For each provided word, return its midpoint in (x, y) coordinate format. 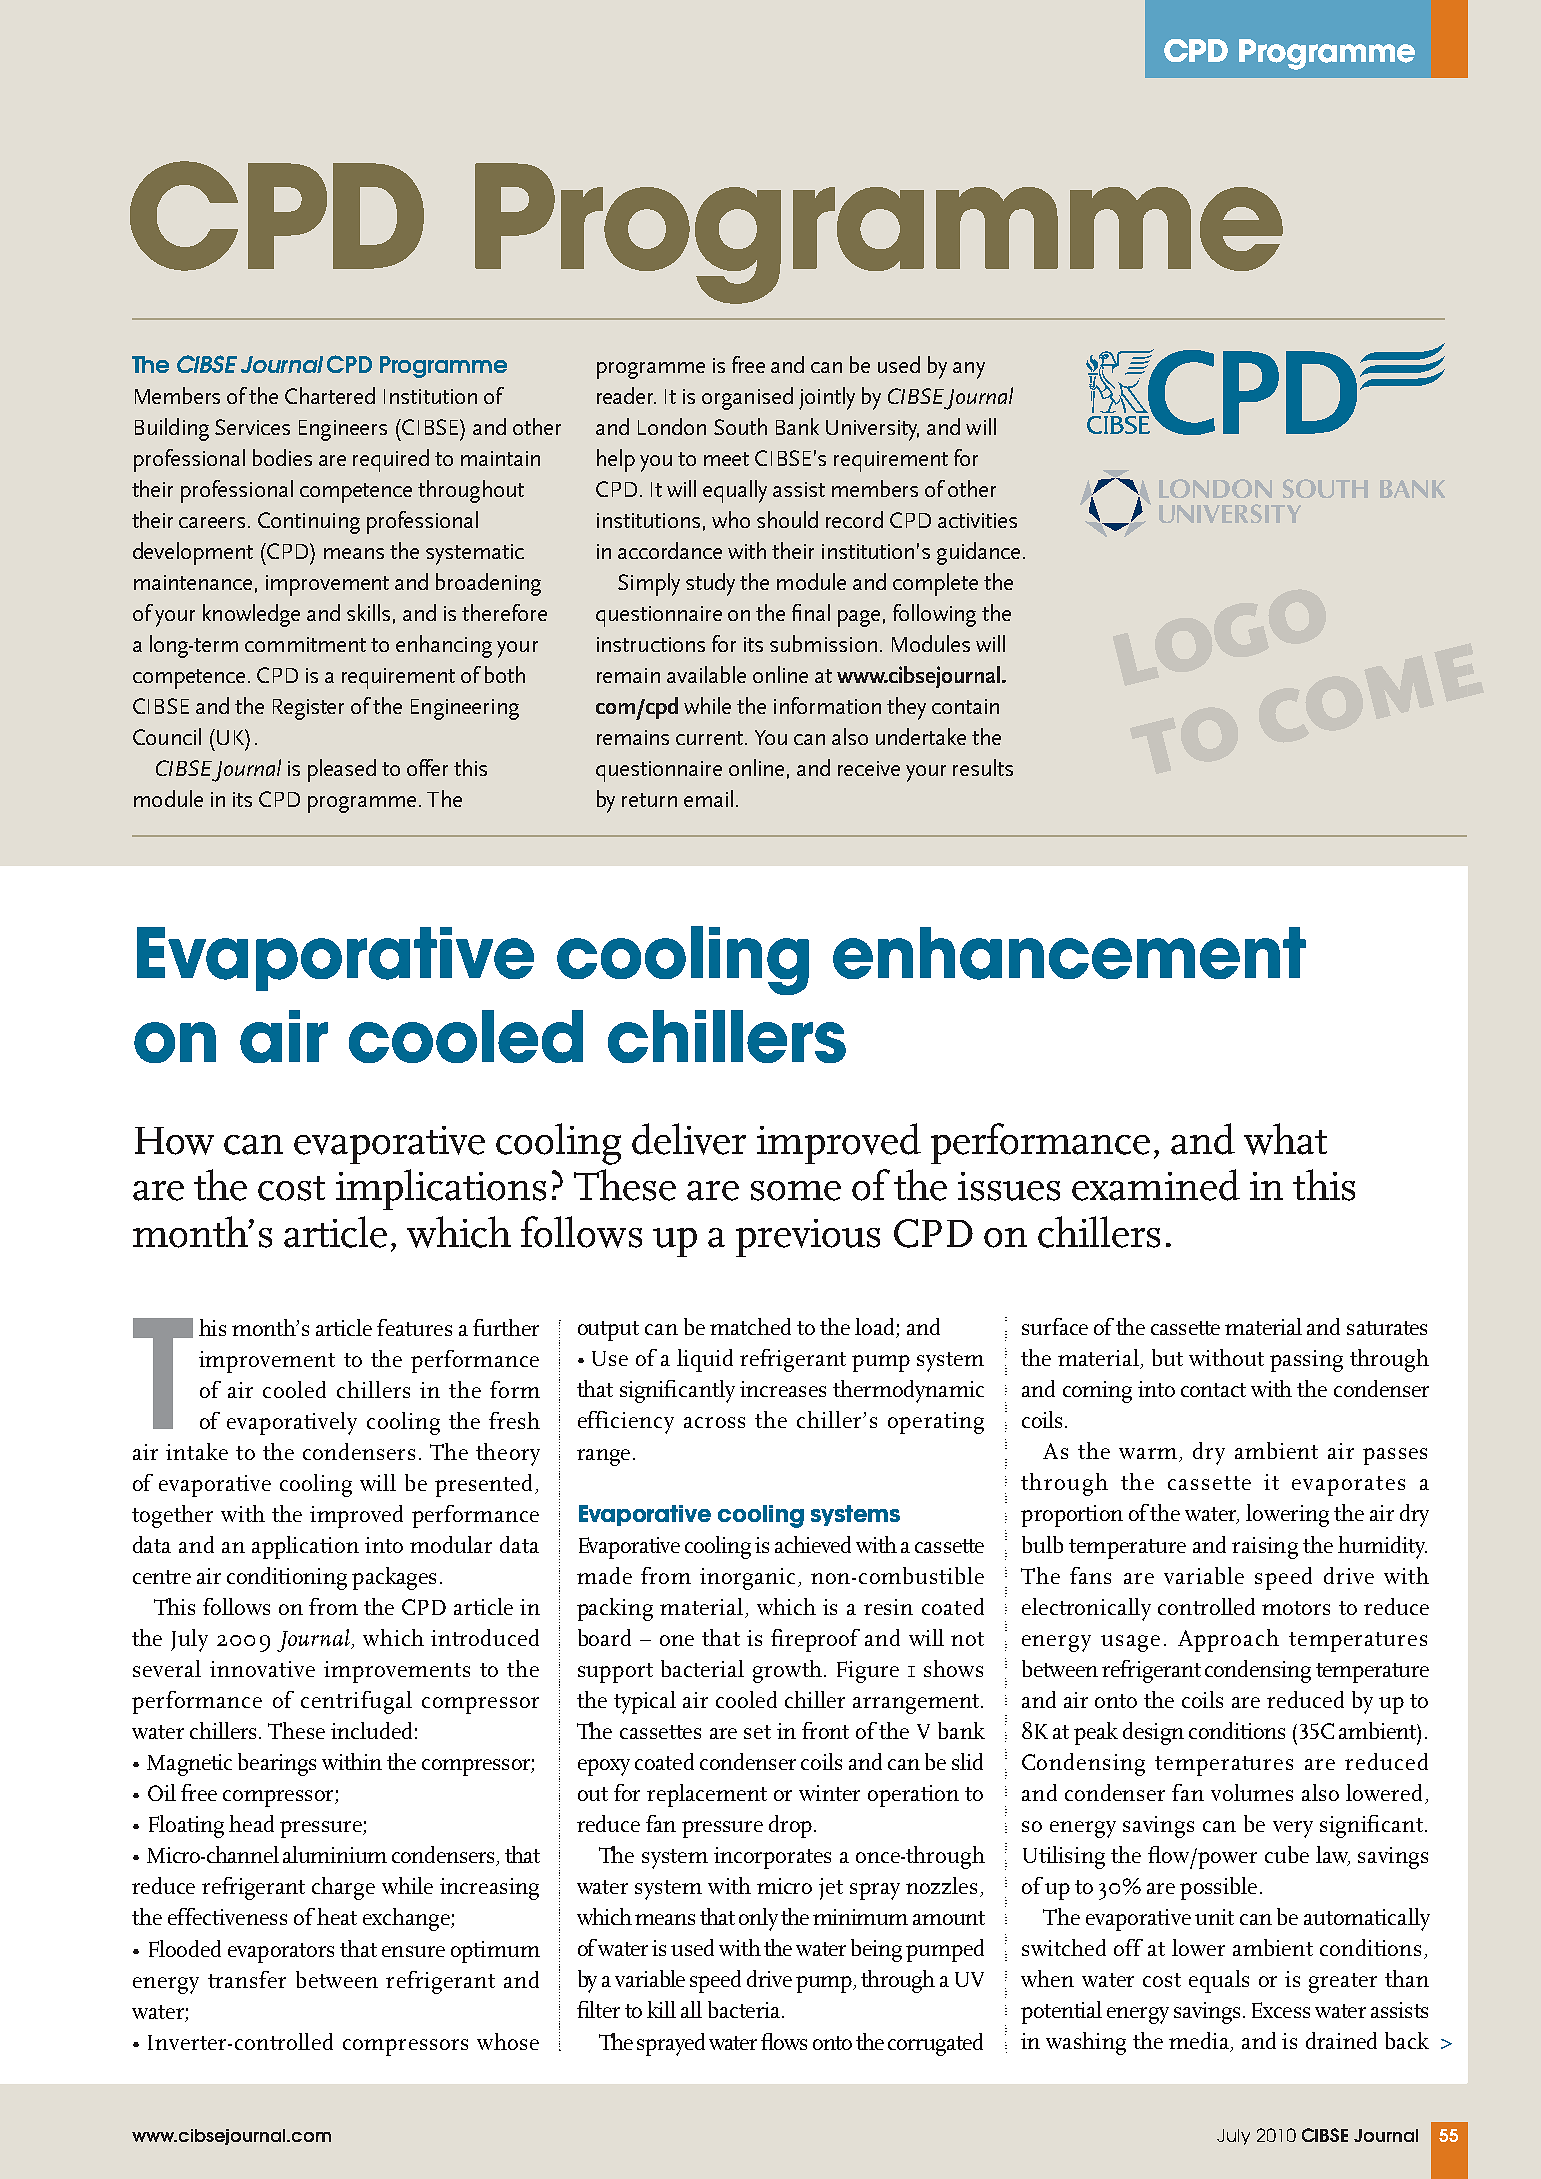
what (1285, 1139)
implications (441, 1189)
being (876, 1950)
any (969, 370)
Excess (1281, 2010)
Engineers (343, 430)
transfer (247, 1979)
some (796, 1191)
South (740, 426)
